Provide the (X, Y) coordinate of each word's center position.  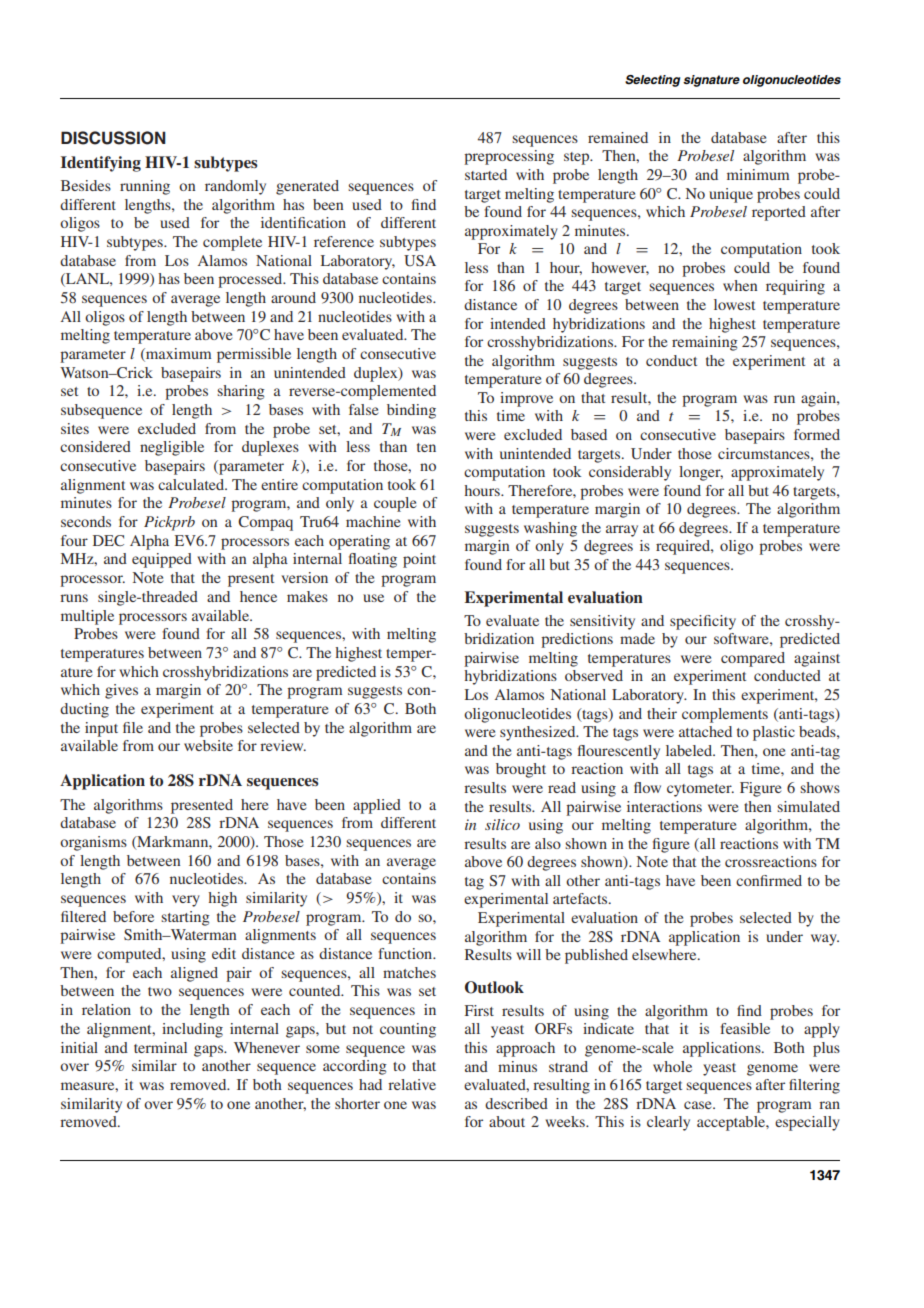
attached (705, 731)
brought (521, 770)
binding (411, 411)
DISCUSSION (113, 138)
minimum (758, 174)
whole (672, 1066)
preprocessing (509, 157)
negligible (172, 448)
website (208, 745)
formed (817, 434)
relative (412, 1084)
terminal (160, 1047)
